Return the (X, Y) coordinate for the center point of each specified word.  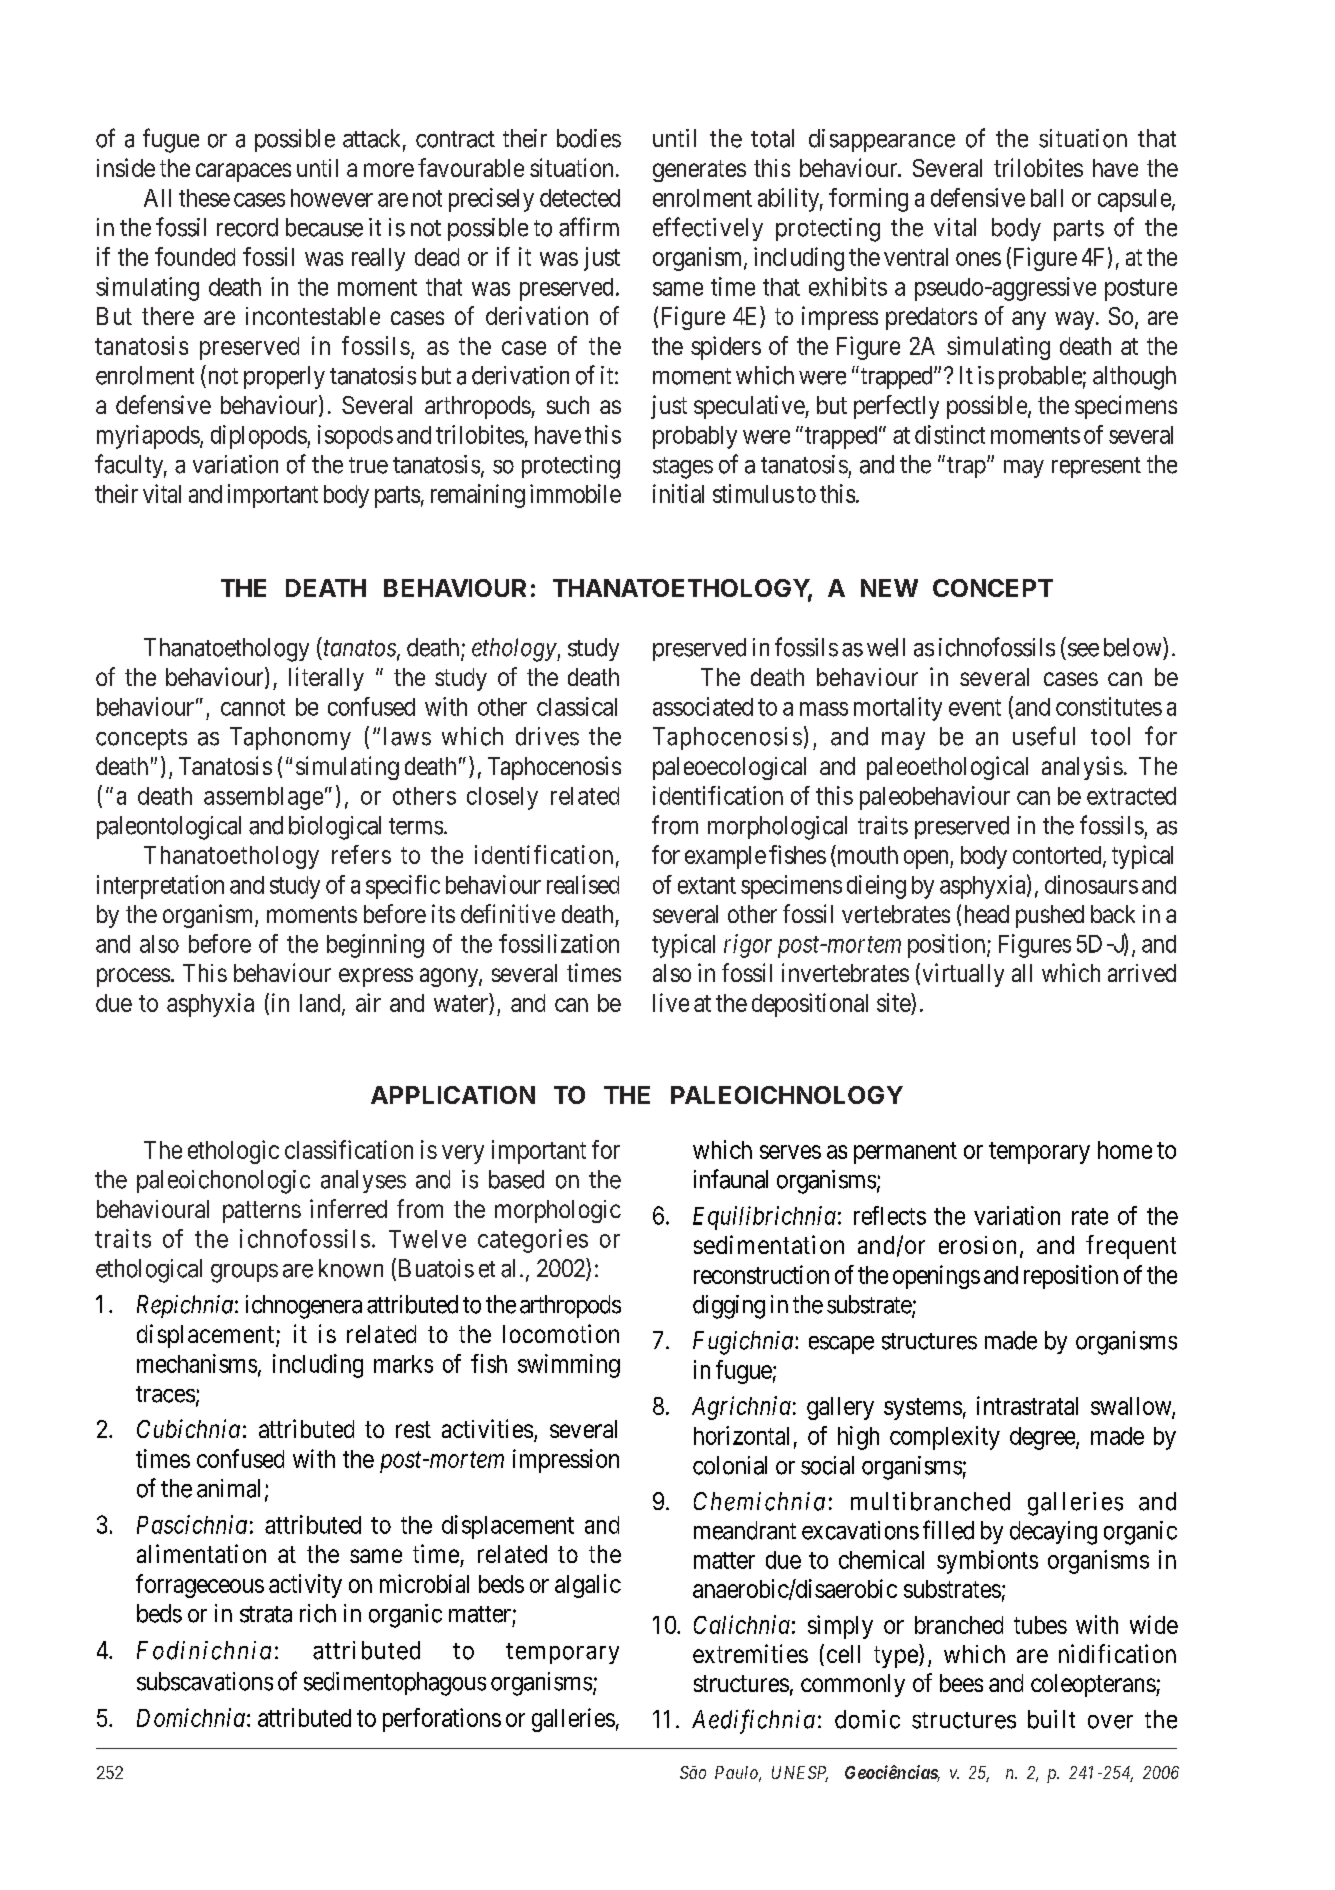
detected (580, 198)
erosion (977, 1245)
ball (1047, 198)
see (1083, 650)
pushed (1050, 916)
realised (583, 884)
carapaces (243, 172)
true (368, 465)
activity (305, 1586)
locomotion (561, 1333)
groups (244, 1273)
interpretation (160, 887)
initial (678, 493)
